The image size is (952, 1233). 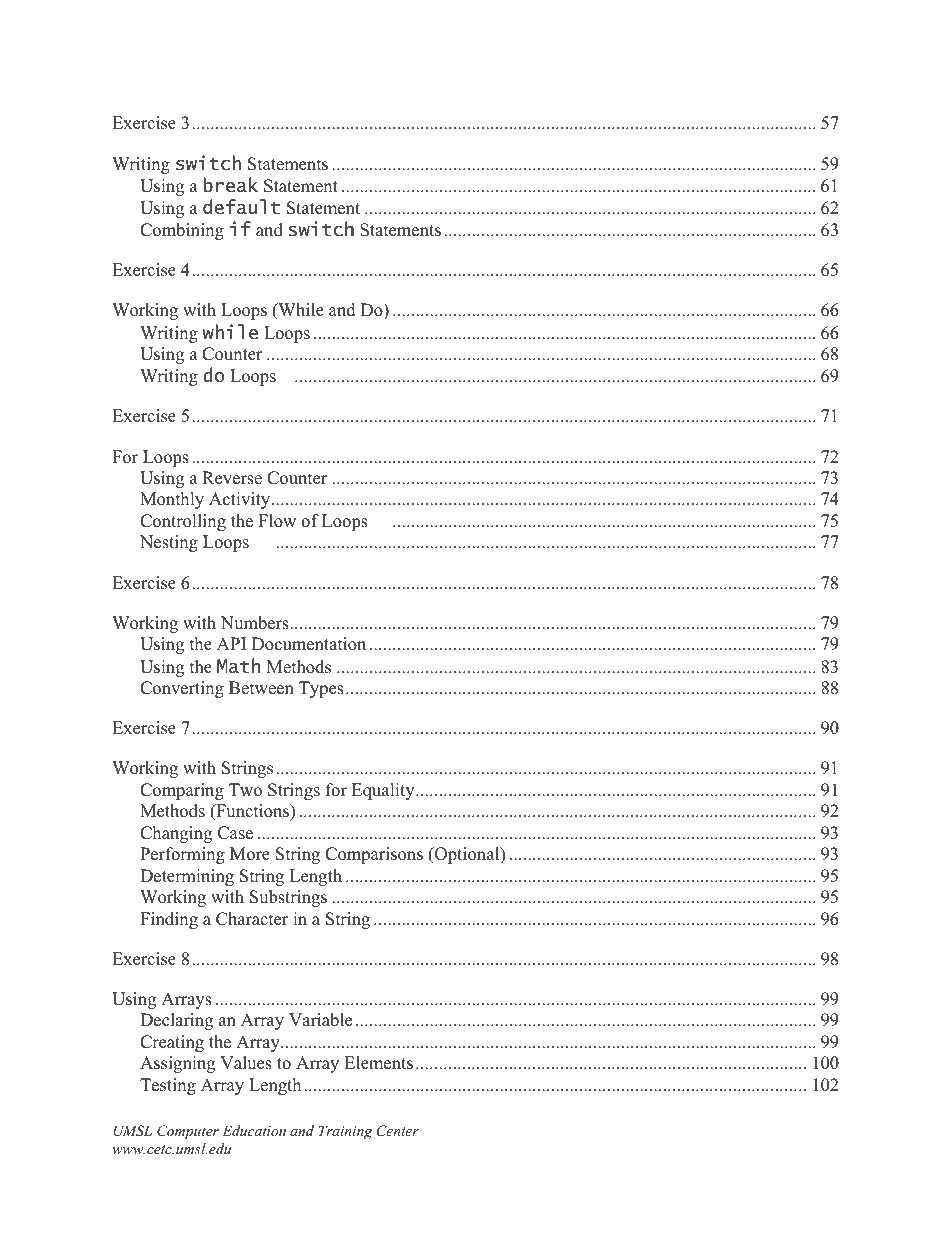 I want to click on Combining, so click(x=182, y=231).
